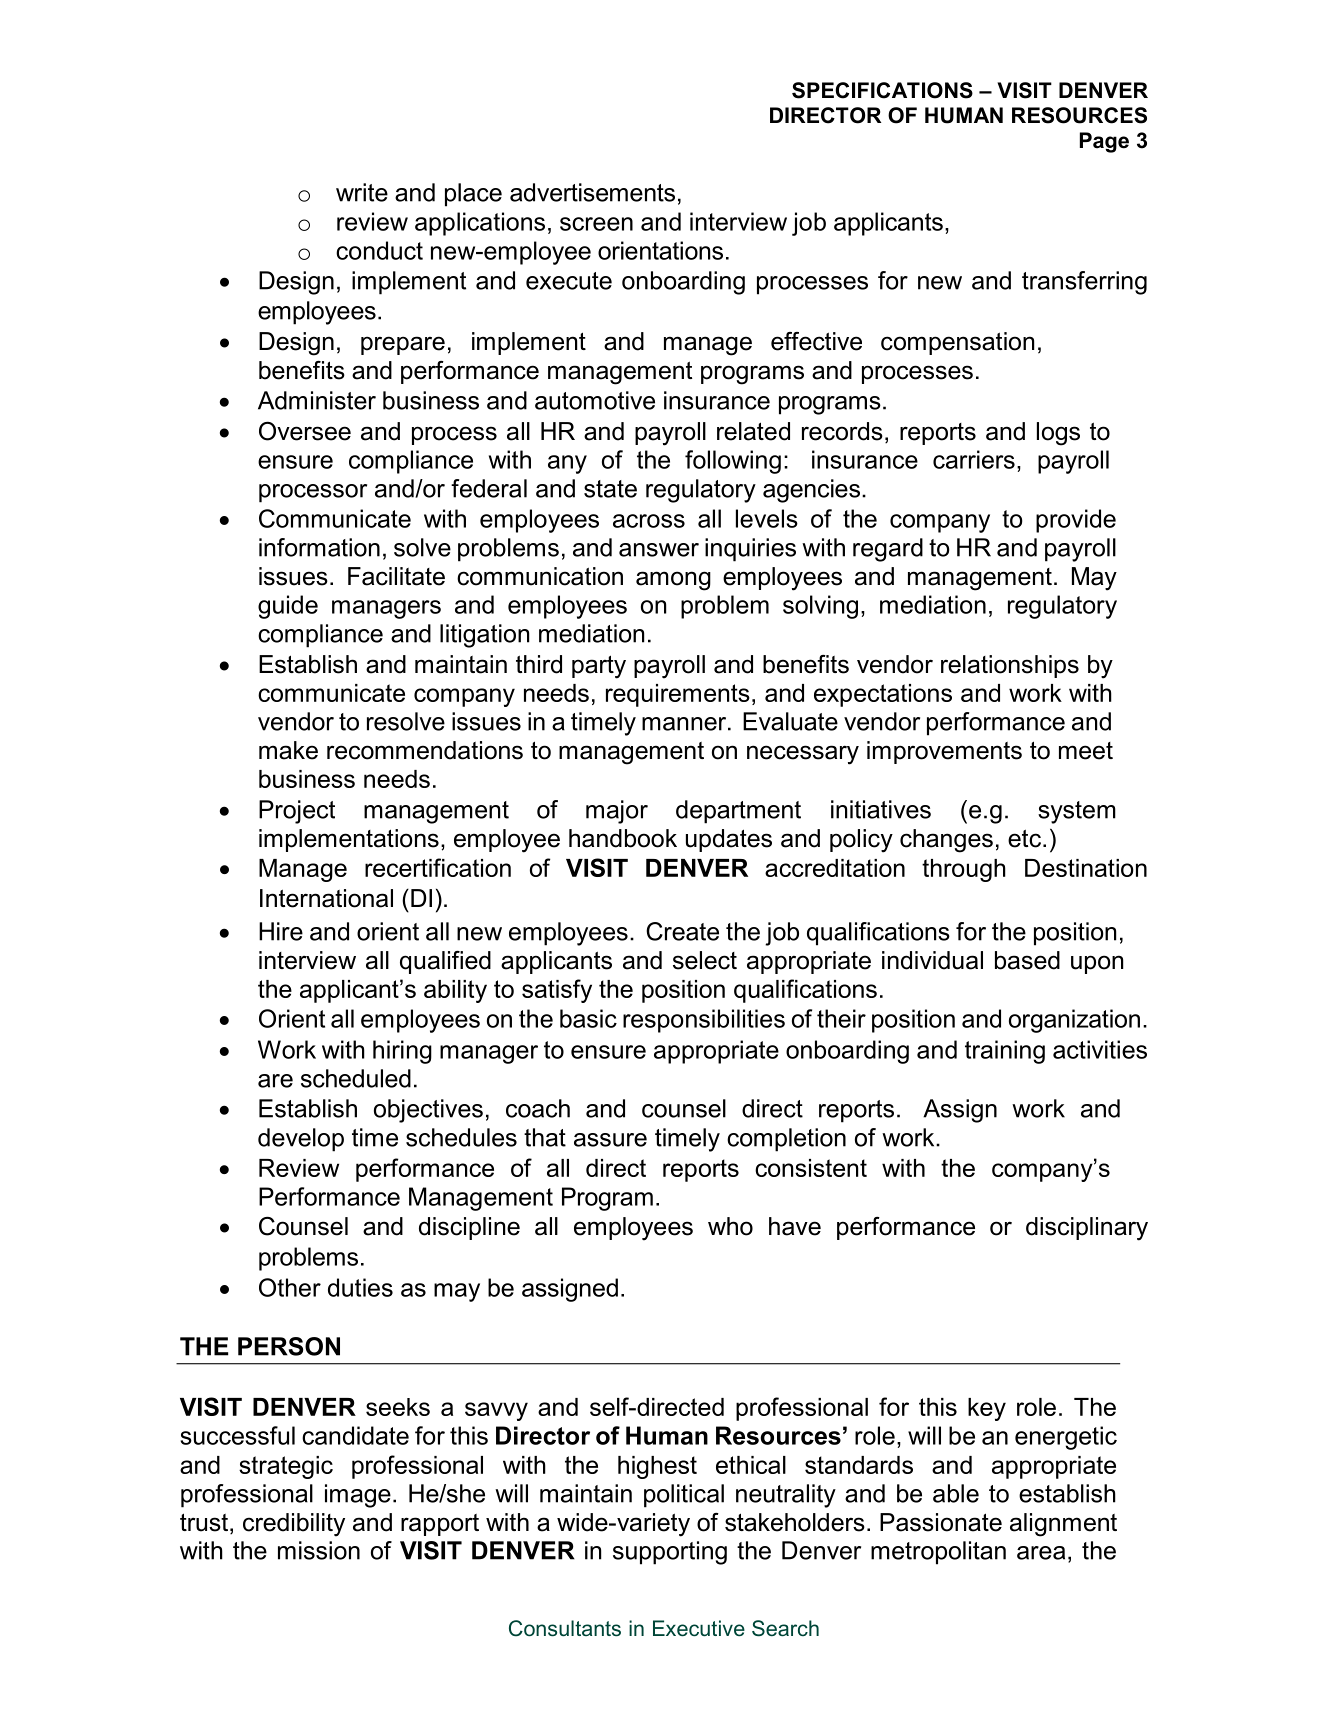 The width and height of the screenshot is (1328, 1719). What do you see at coordinates (704, 1021) in the screenshot?
I see `responsibilities` at bounding box center [704, 1021].
